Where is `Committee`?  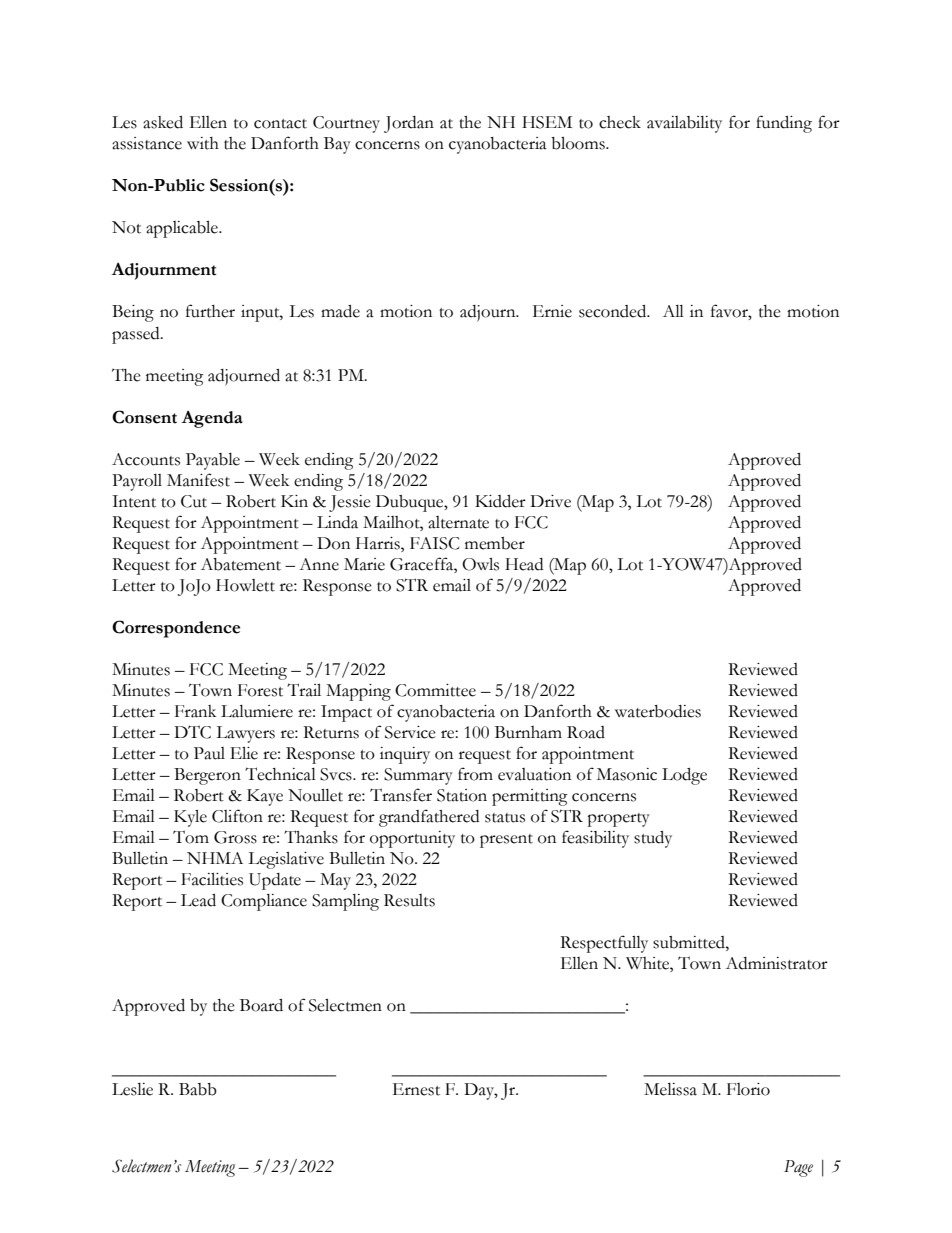 Committee is located at coordinates (435, 690).
